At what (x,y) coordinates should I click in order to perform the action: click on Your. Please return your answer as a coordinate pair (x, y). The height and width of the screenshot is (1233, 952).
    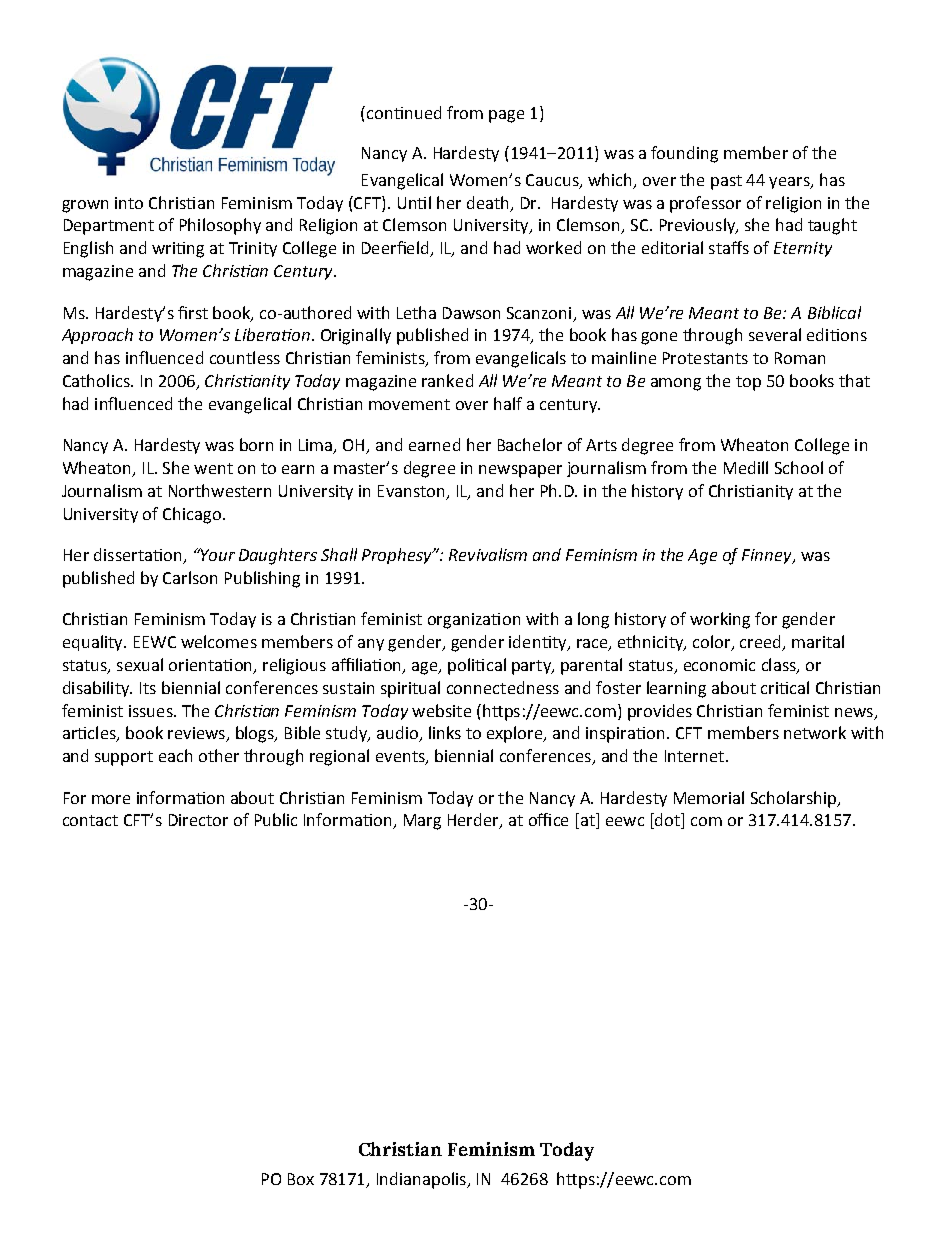
    Looking at the image, I should click on (217, 554).
